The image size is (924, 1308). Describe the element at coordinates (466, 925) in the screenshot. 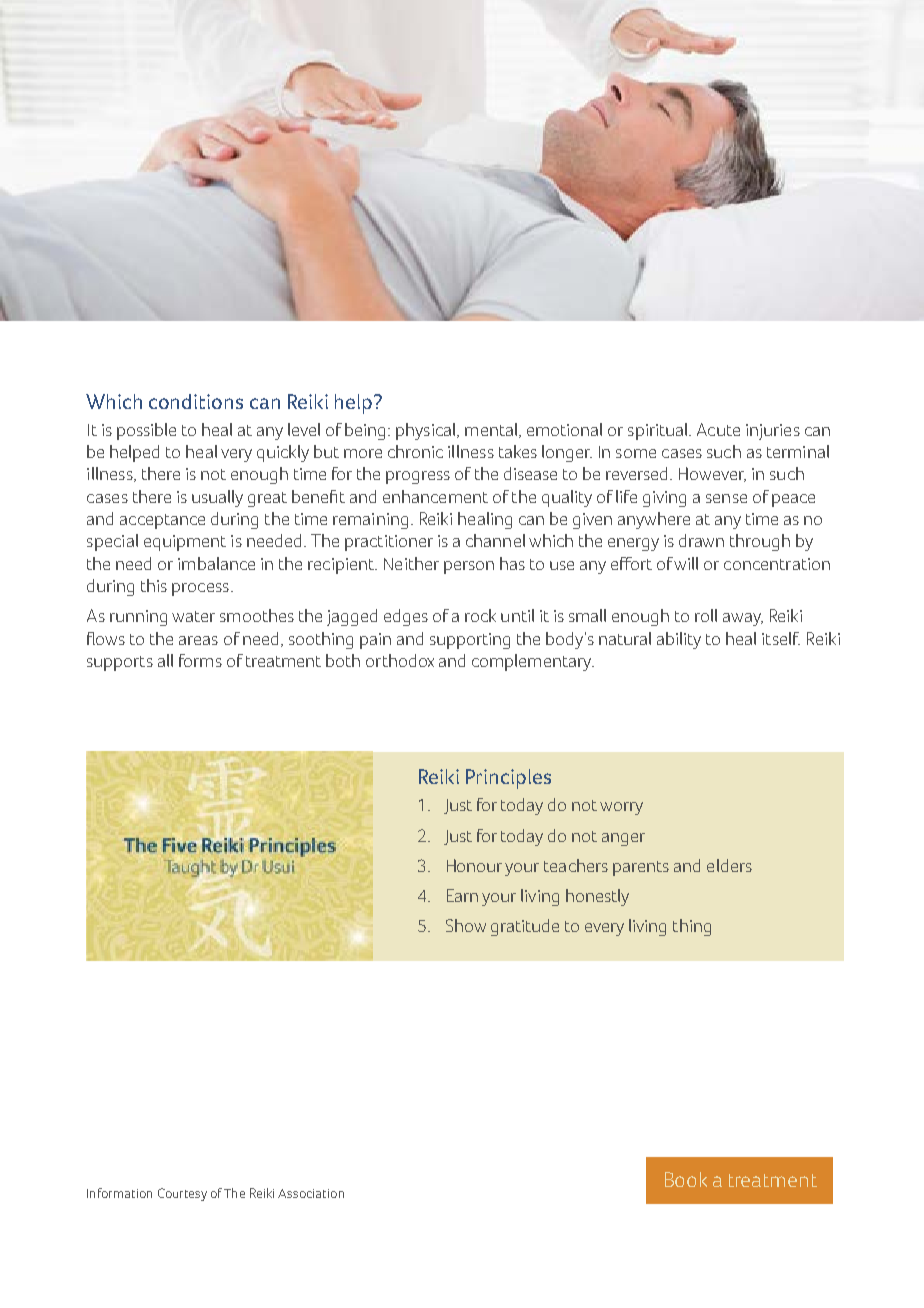

I see `Show` at that location.
